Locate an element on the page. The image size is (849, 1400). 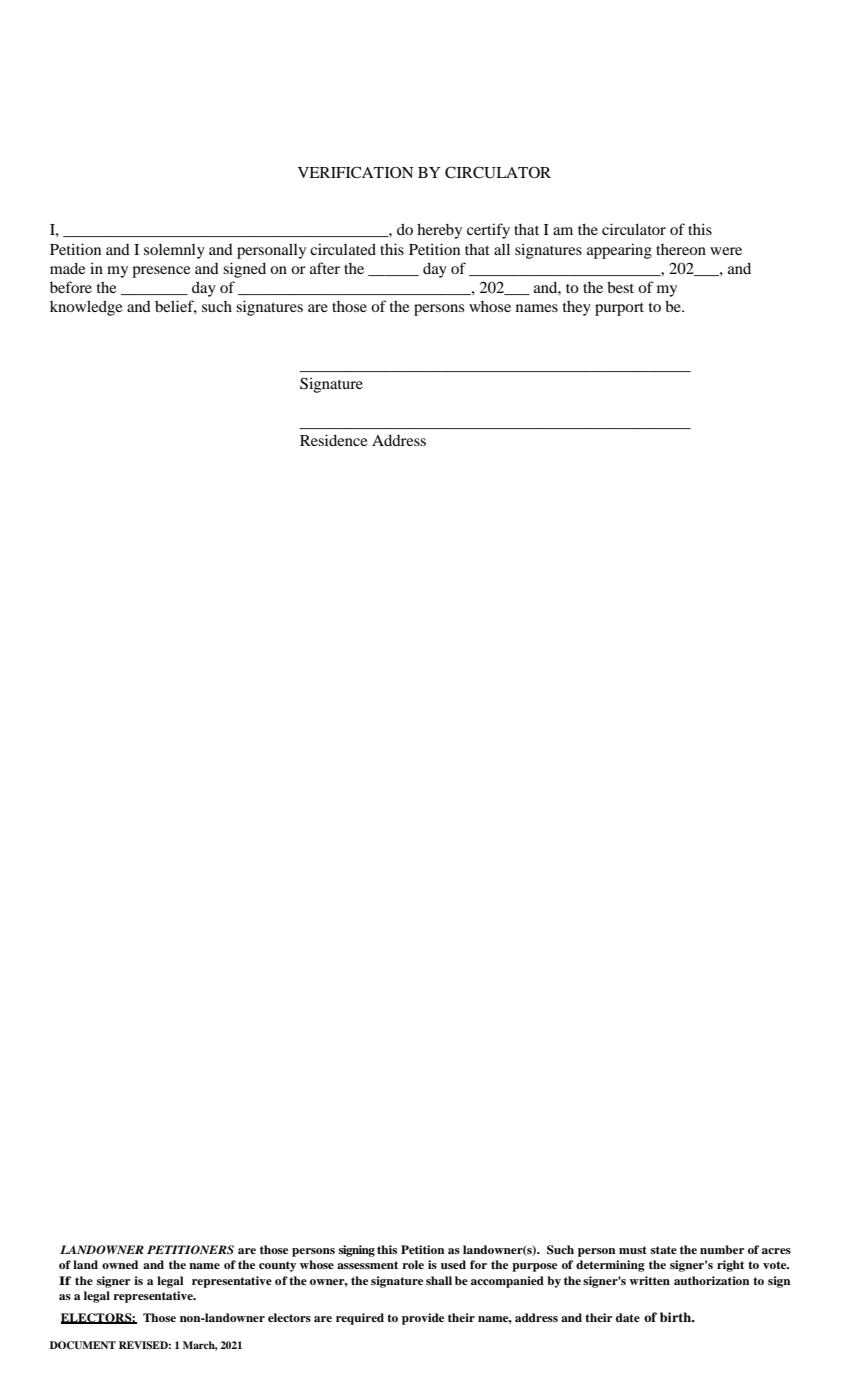
DOCUMENT is located at coordinates (83, 1345).
